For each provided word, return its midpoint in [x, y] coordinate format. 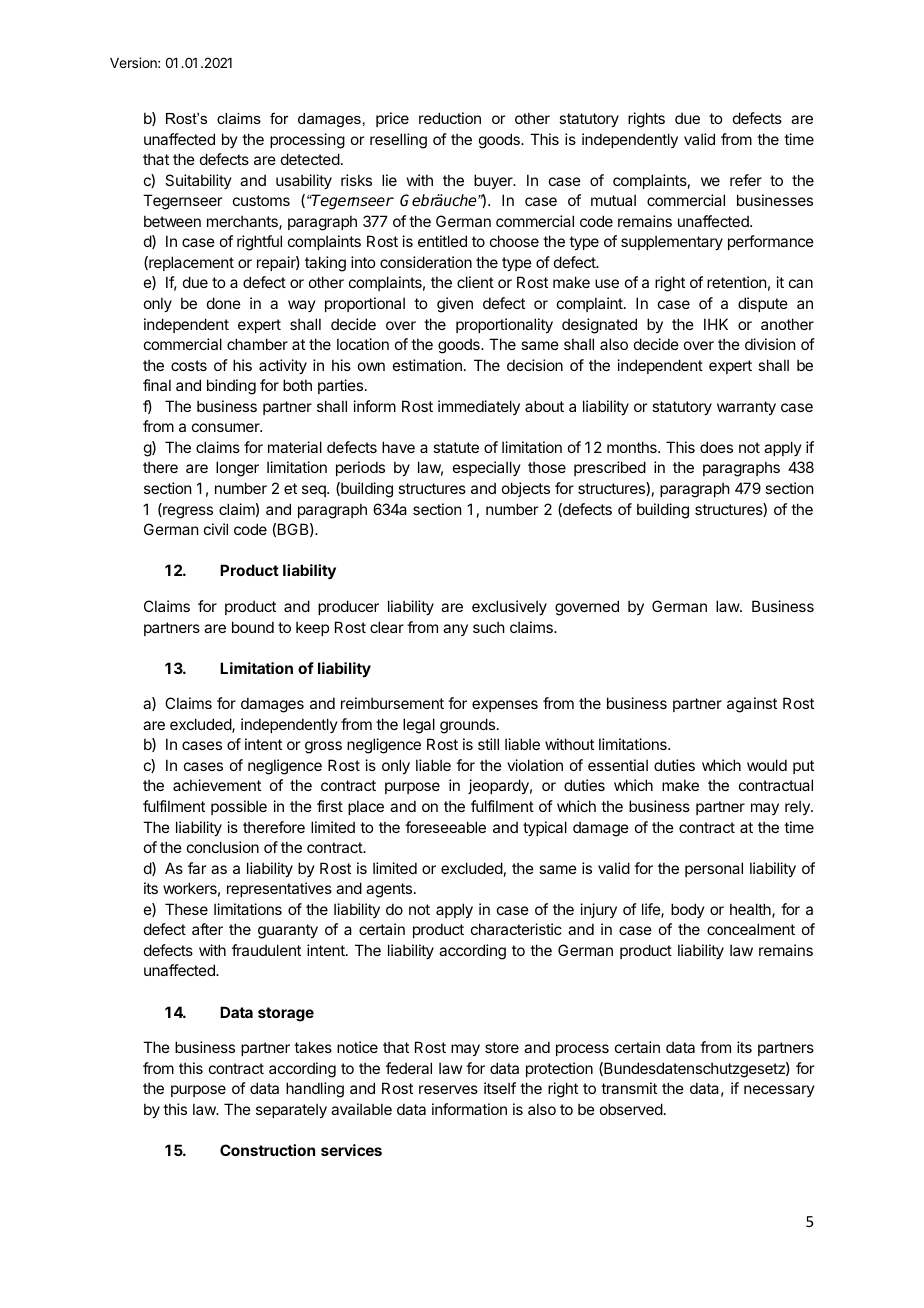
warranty [746, 408]
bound [253, 627]
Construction [267, 1150]
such [489, 627]
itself [500, 1088]
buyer [494, 181]
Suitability [198, 181]
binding [231, 387]
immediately [479, 407]
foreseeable [445, 827]
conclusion [223, 847]
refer [746, 180]
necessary [779, 1091]
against [752, 705]
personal [714, 869]
